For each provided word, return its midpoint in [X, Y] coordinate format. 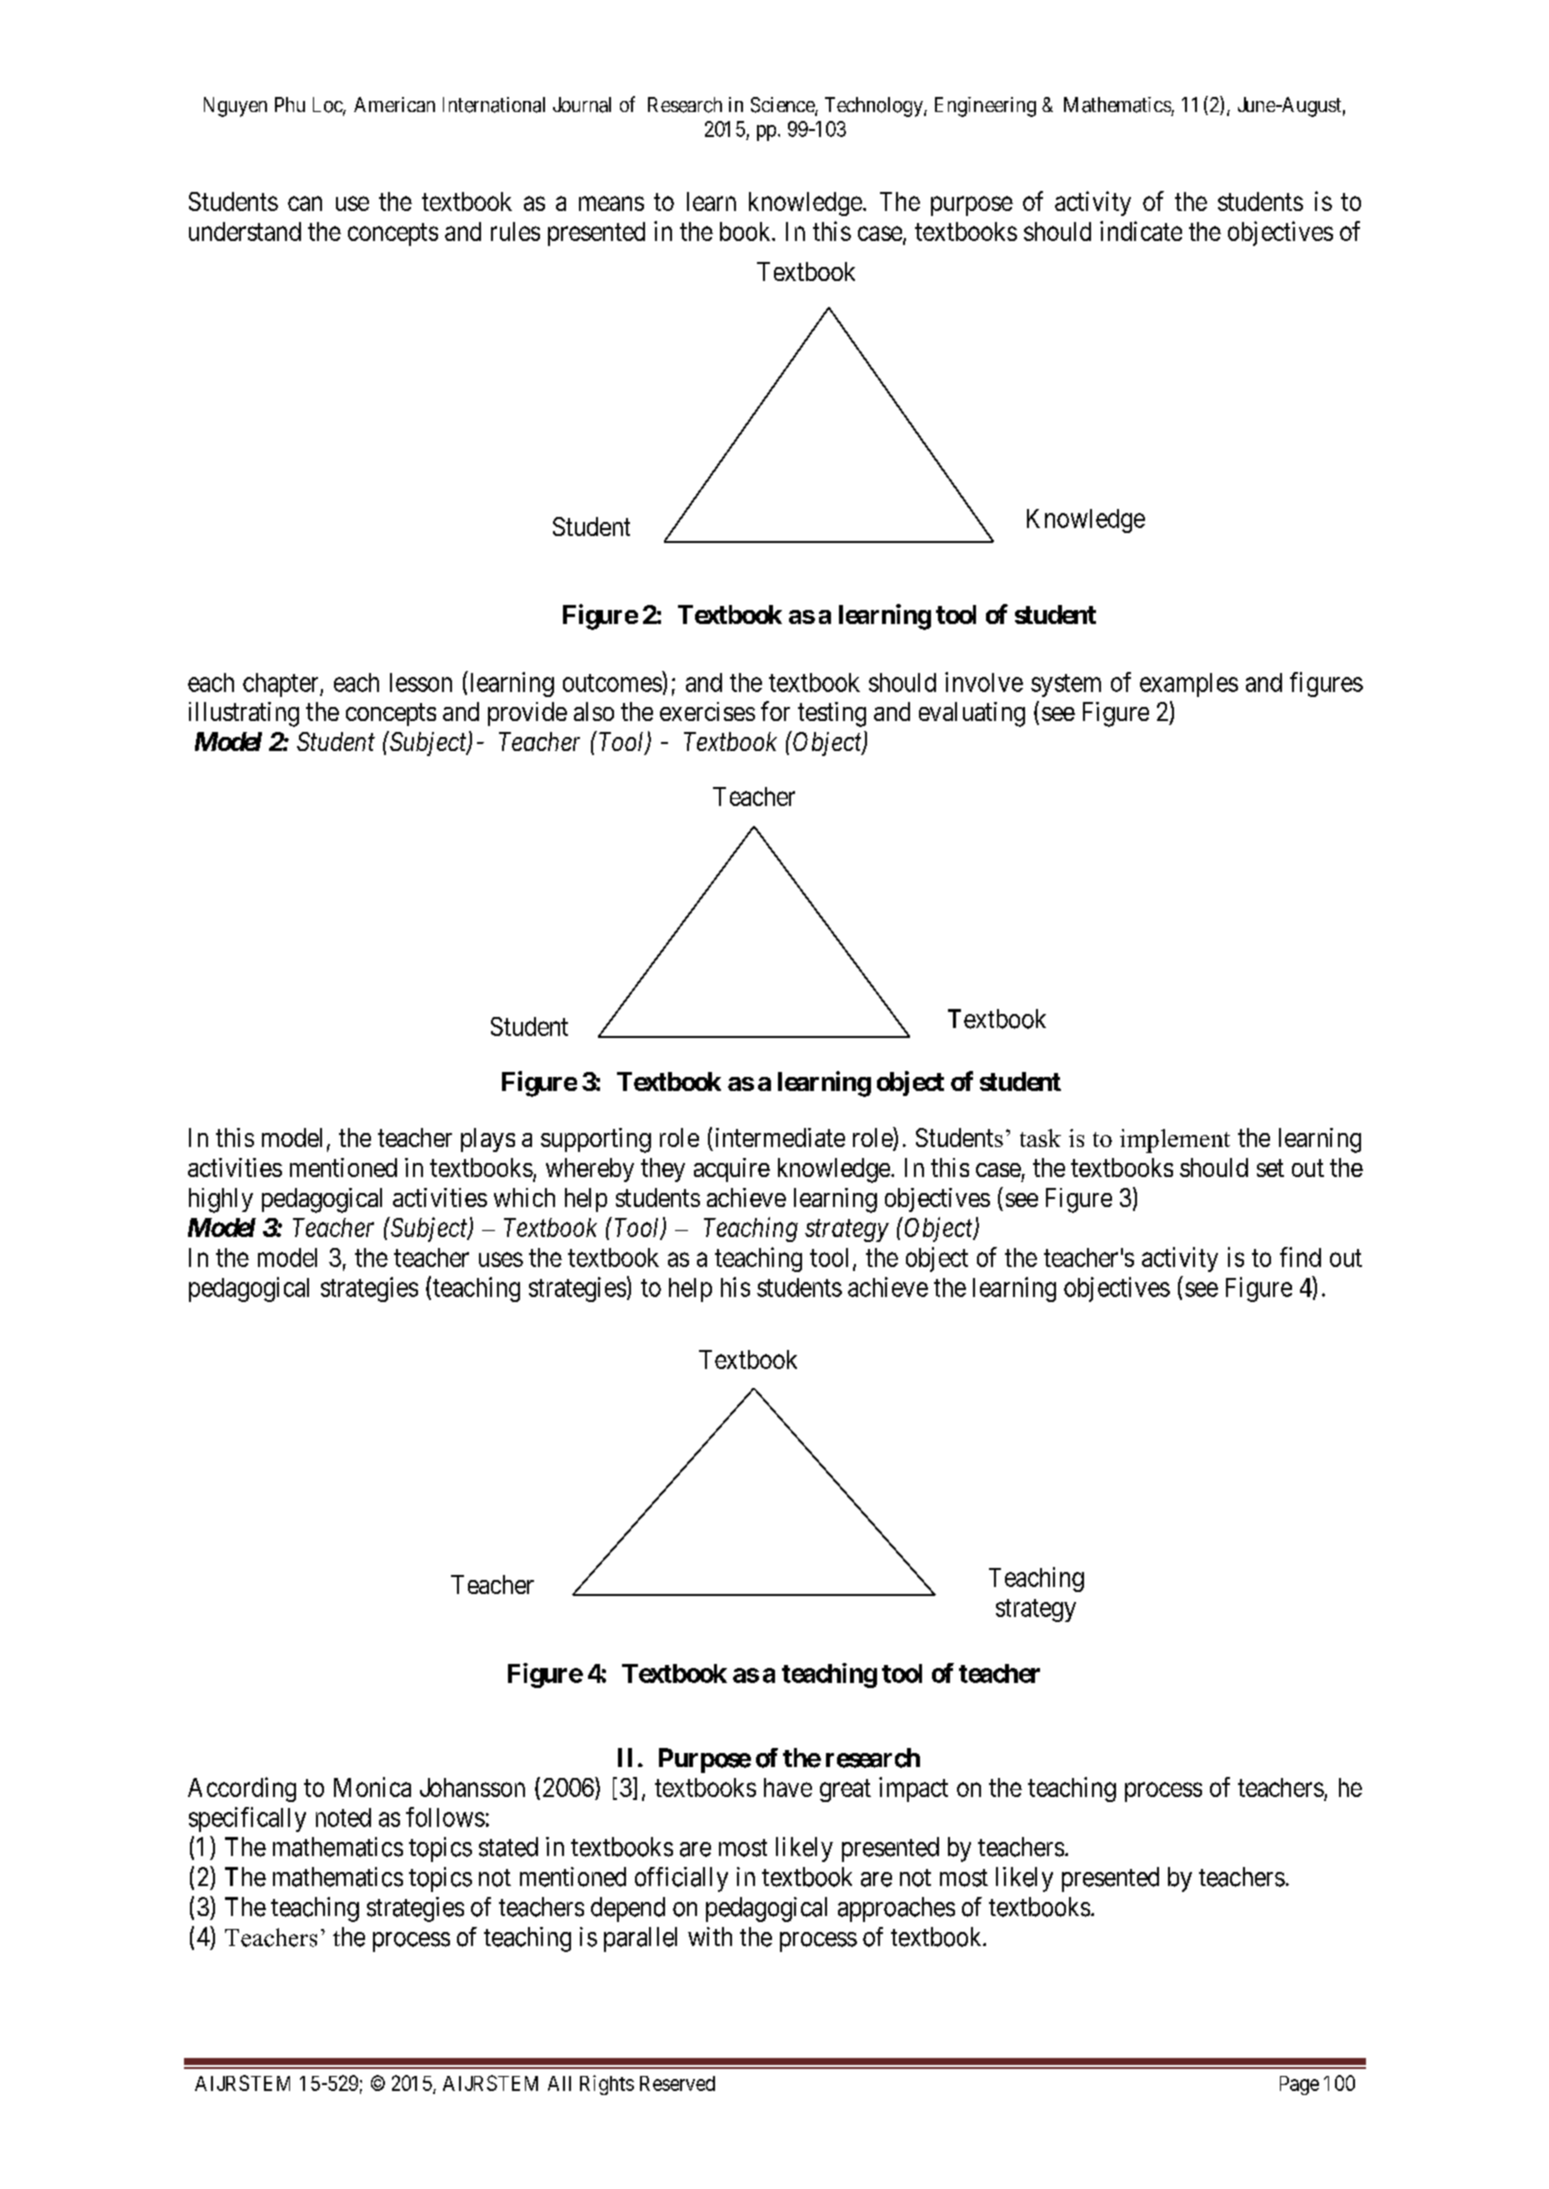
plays [488, 1140]
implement [1175, 1141]
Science [783, 106]
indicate [1141, 231]
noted [343, 1817]
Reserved [677, 2083]
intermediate [780, 1137]
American [394, 104]
